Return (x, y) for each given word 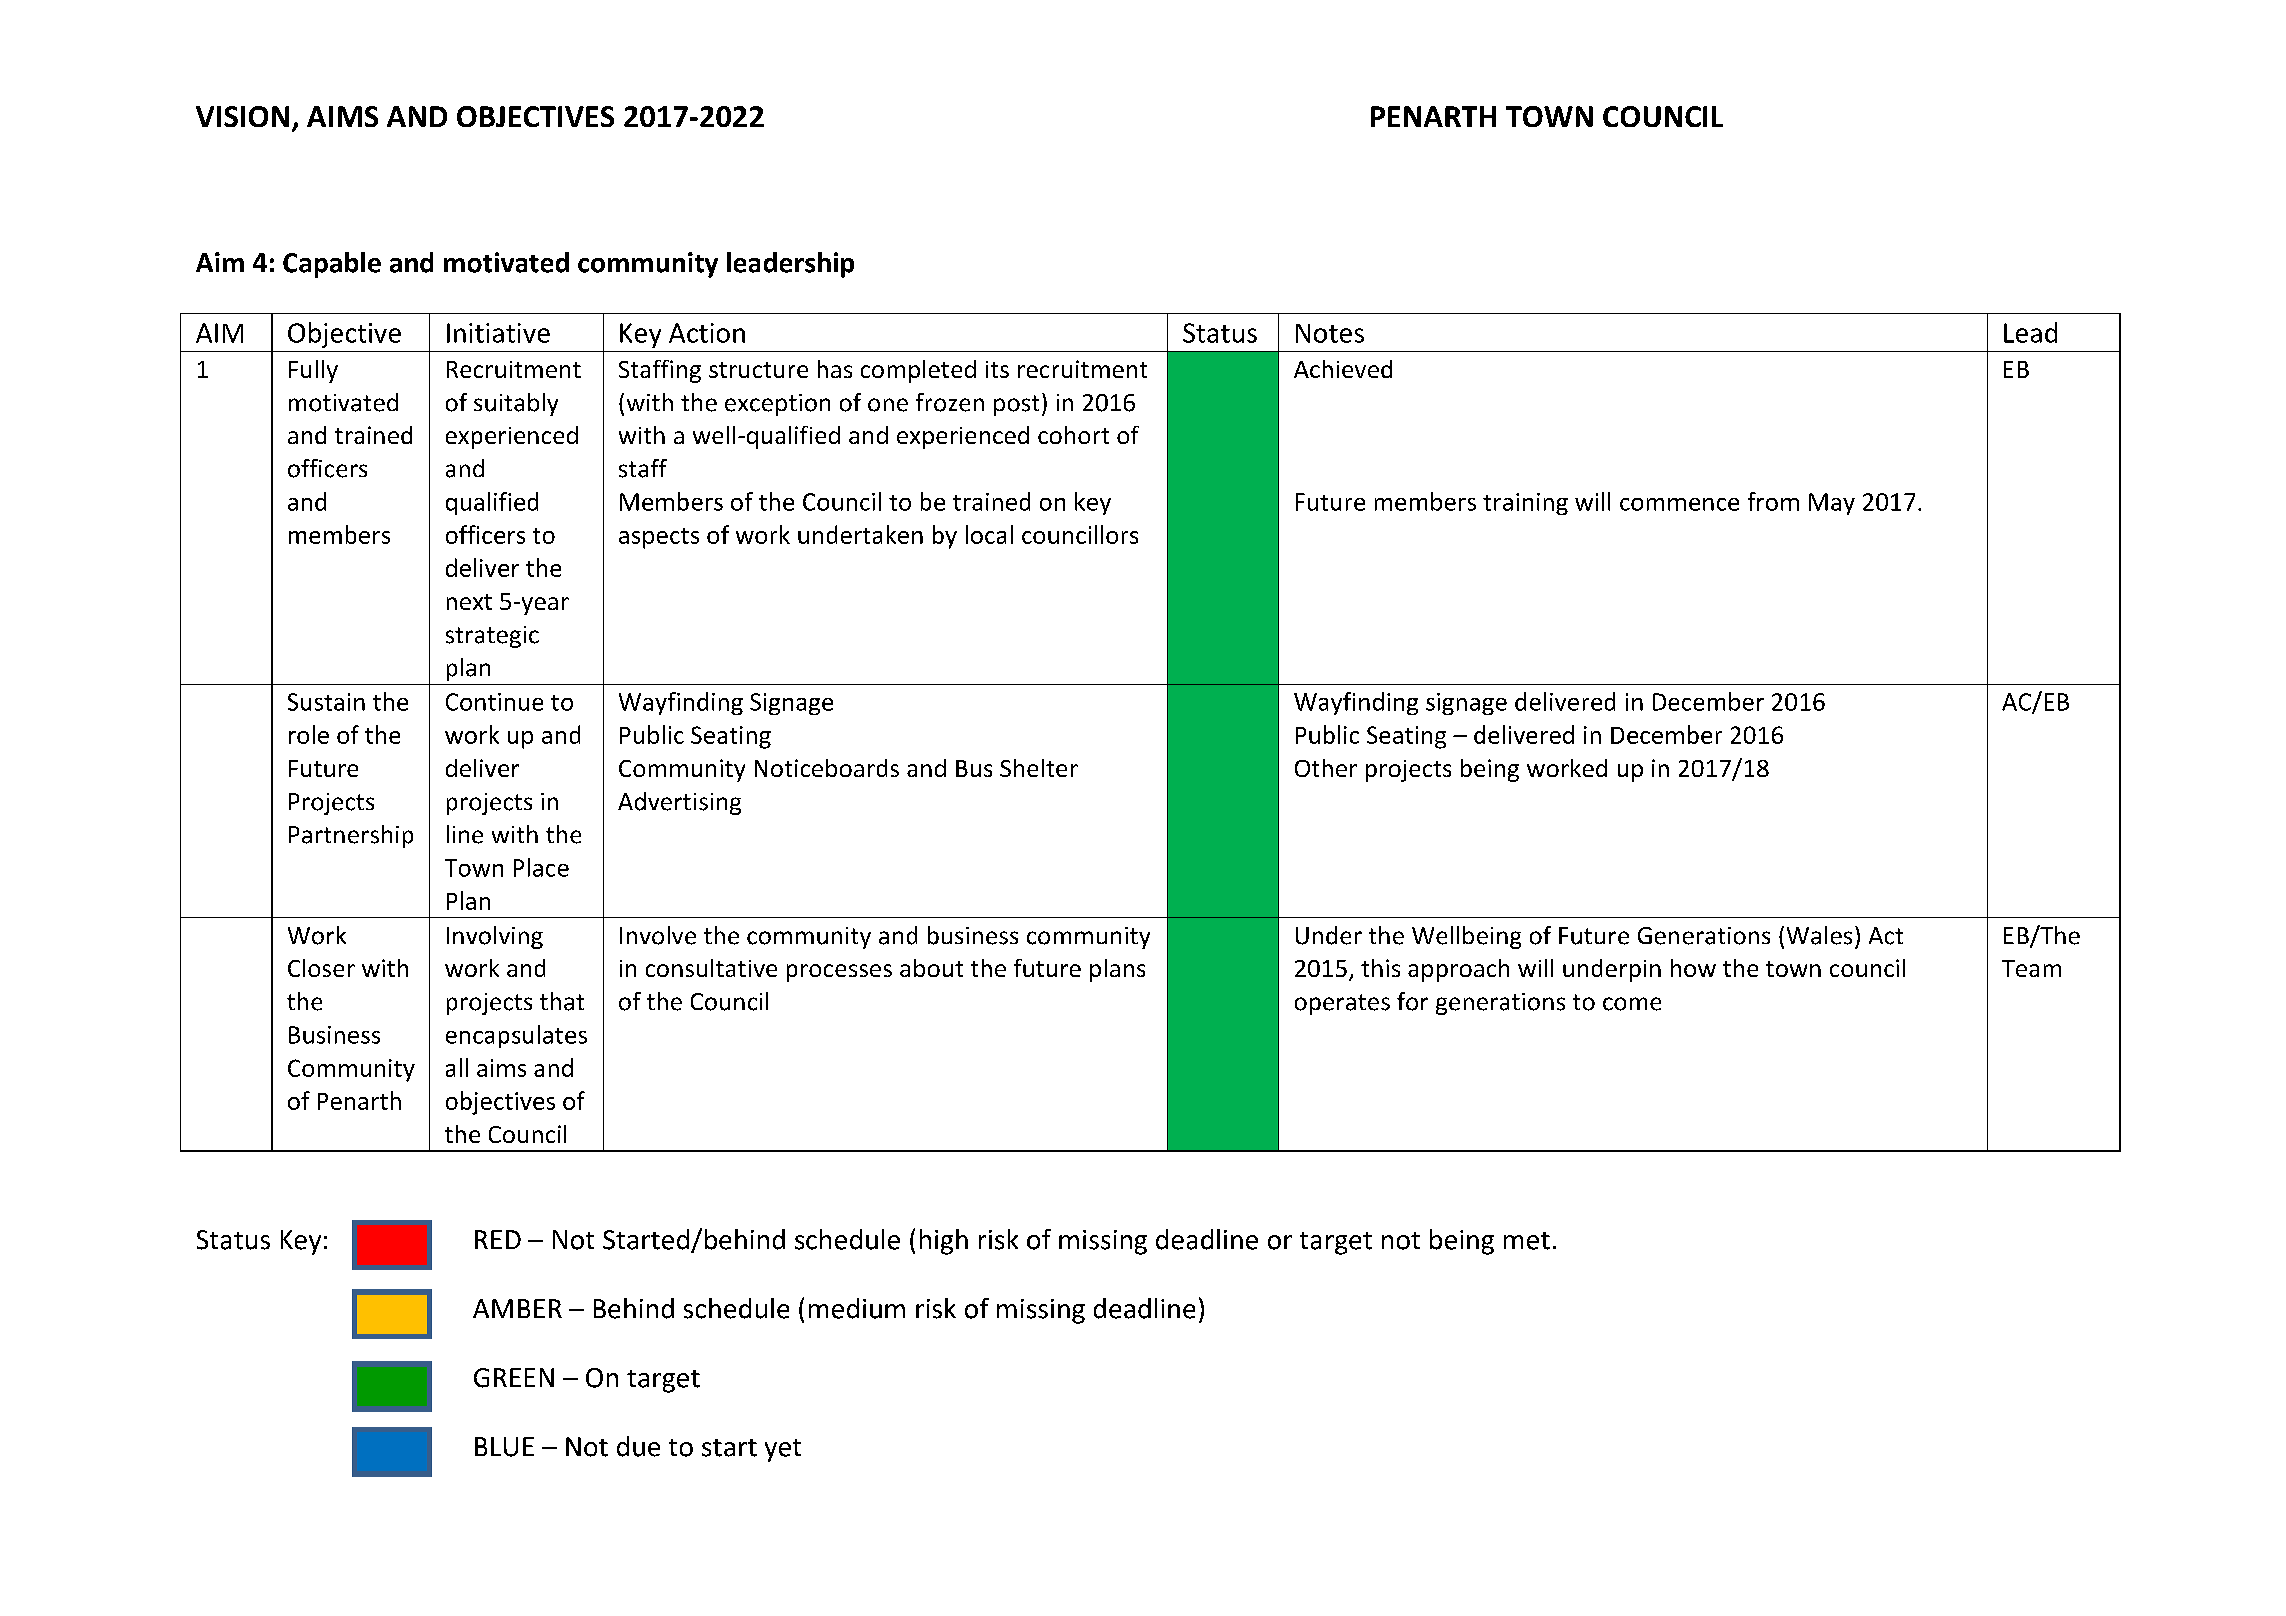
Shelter (1039, 768)
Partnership (351, 836)
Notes (1330, 333)
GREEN (514, 1378)
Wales (1819, 935)
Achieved (1343, 369)
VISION (242, 116)
